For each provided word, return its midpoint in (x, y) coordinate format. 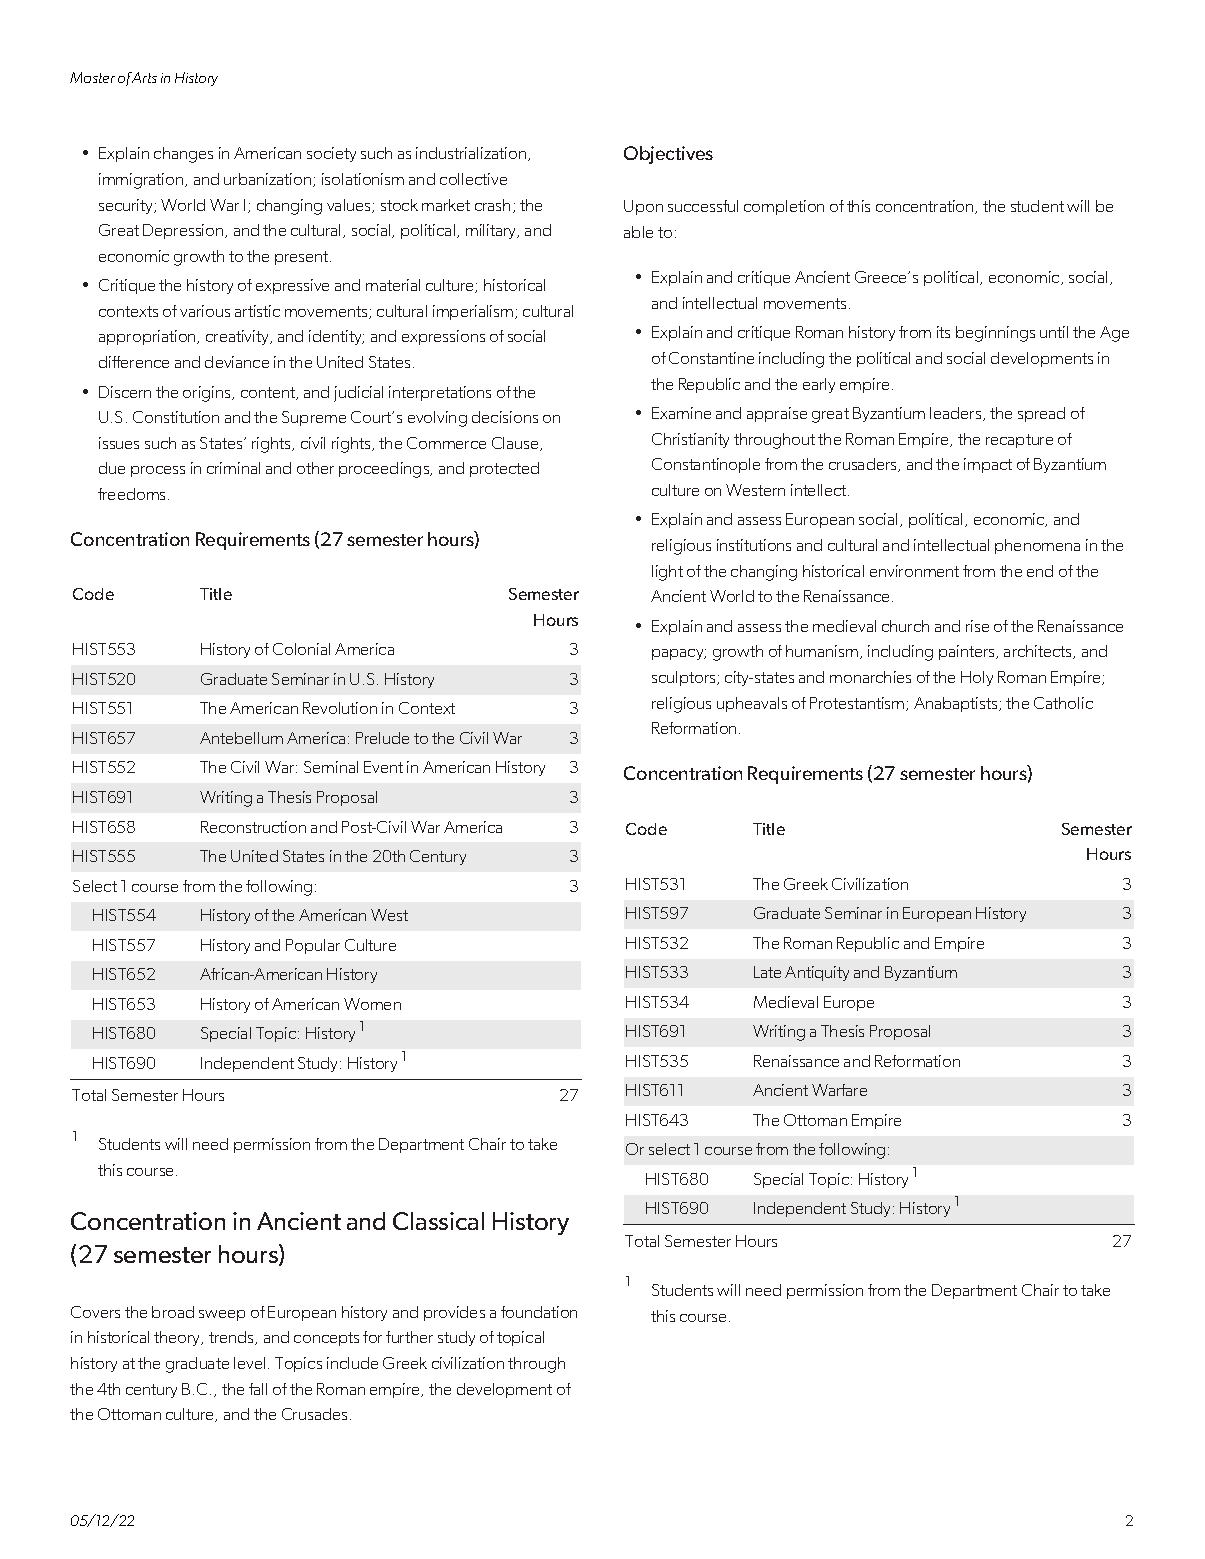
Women (372, 1004)
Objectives (668, 155)
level (249, 1363)
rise (977, 626)
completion (784, 207)
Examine (681, 413)
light (667, 573)
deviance (237, 362)
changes (183, 155)
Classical (438, 1221)
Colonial (301, 649)
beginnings (995, 334)
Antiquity (817, 973)
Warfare (839, 1090)
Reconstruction (253, 827)
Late (767, 972)
